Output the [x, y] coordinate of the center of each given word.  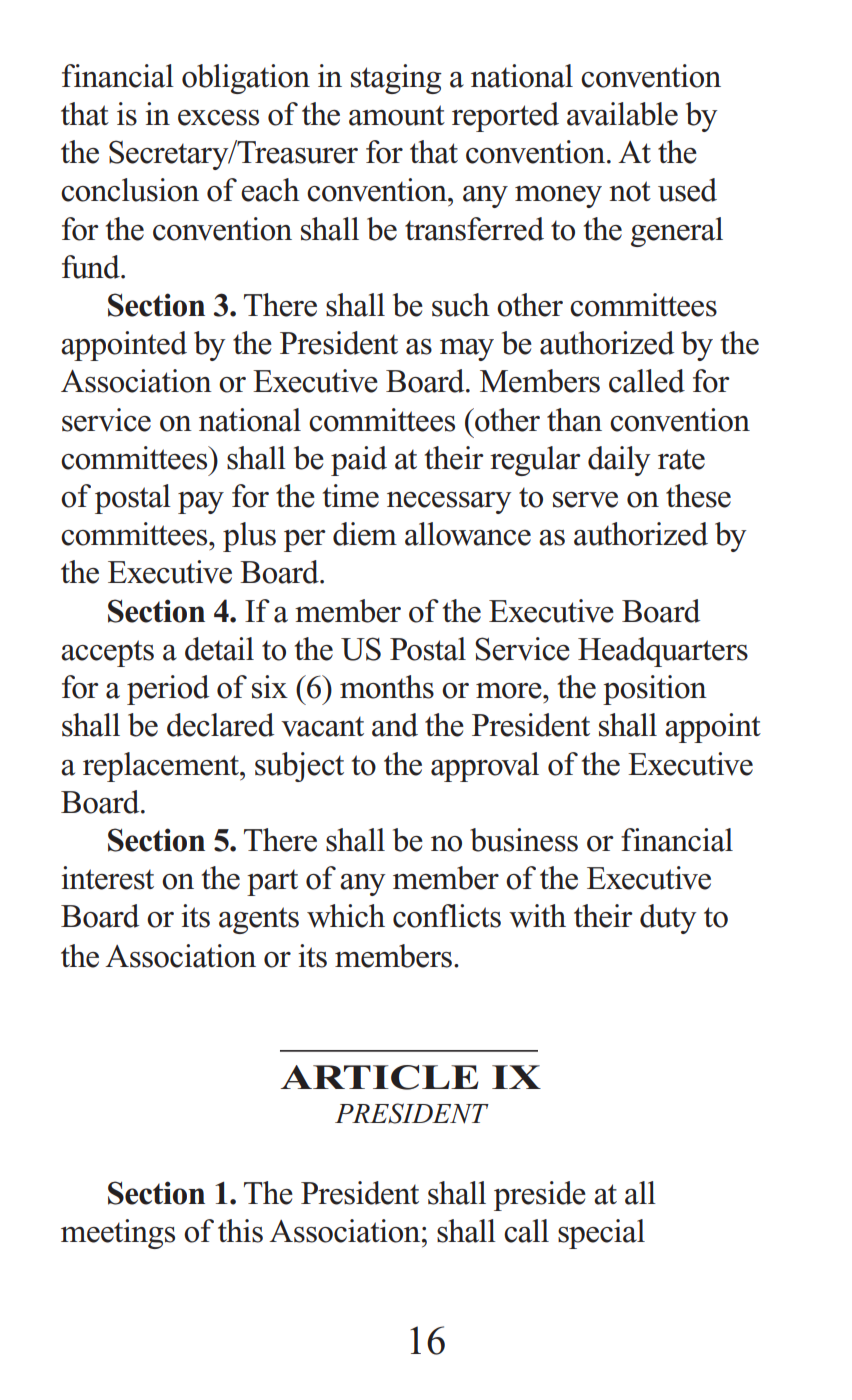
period [168, 690]
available [622, 114]
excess [218, 118]
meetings [118, 1234]
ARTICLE [379, 1077]
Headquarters [663, 652]
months [387, 687]
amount [397, 115]
